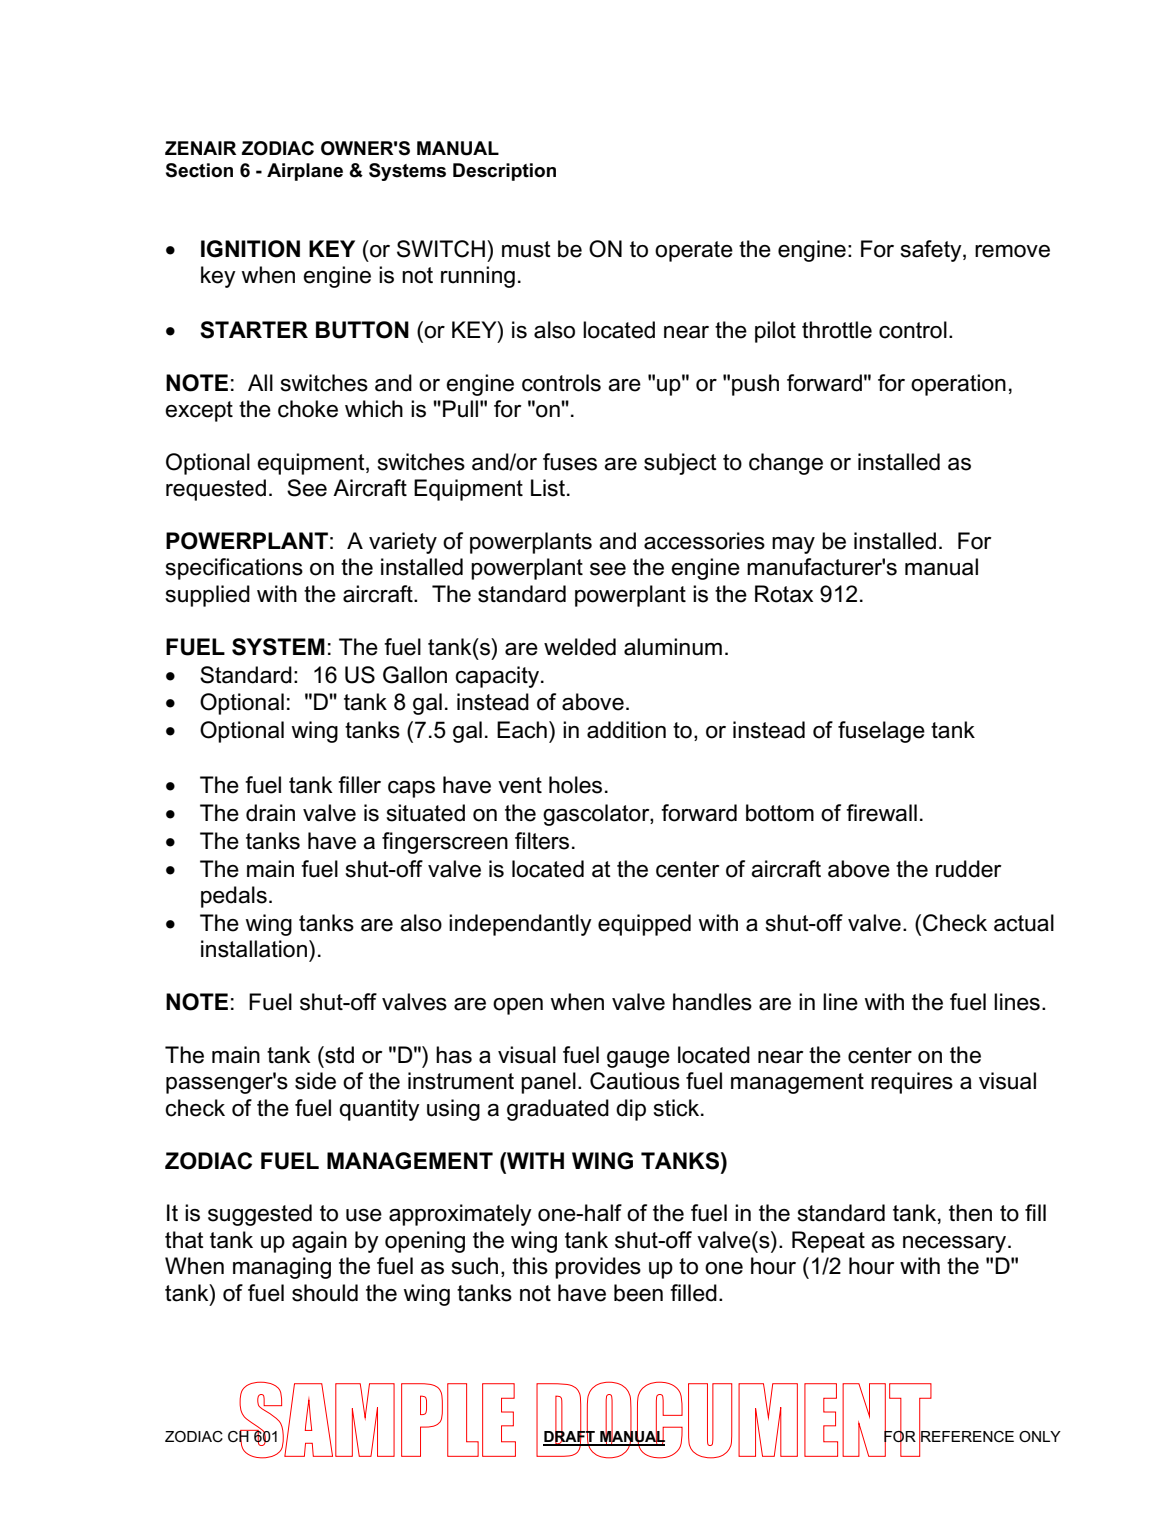 This page has height=1515, width=1171. What do you see at coordinates (254, 949) in the page?
I see `installation` at bounding box center [254, 949].
